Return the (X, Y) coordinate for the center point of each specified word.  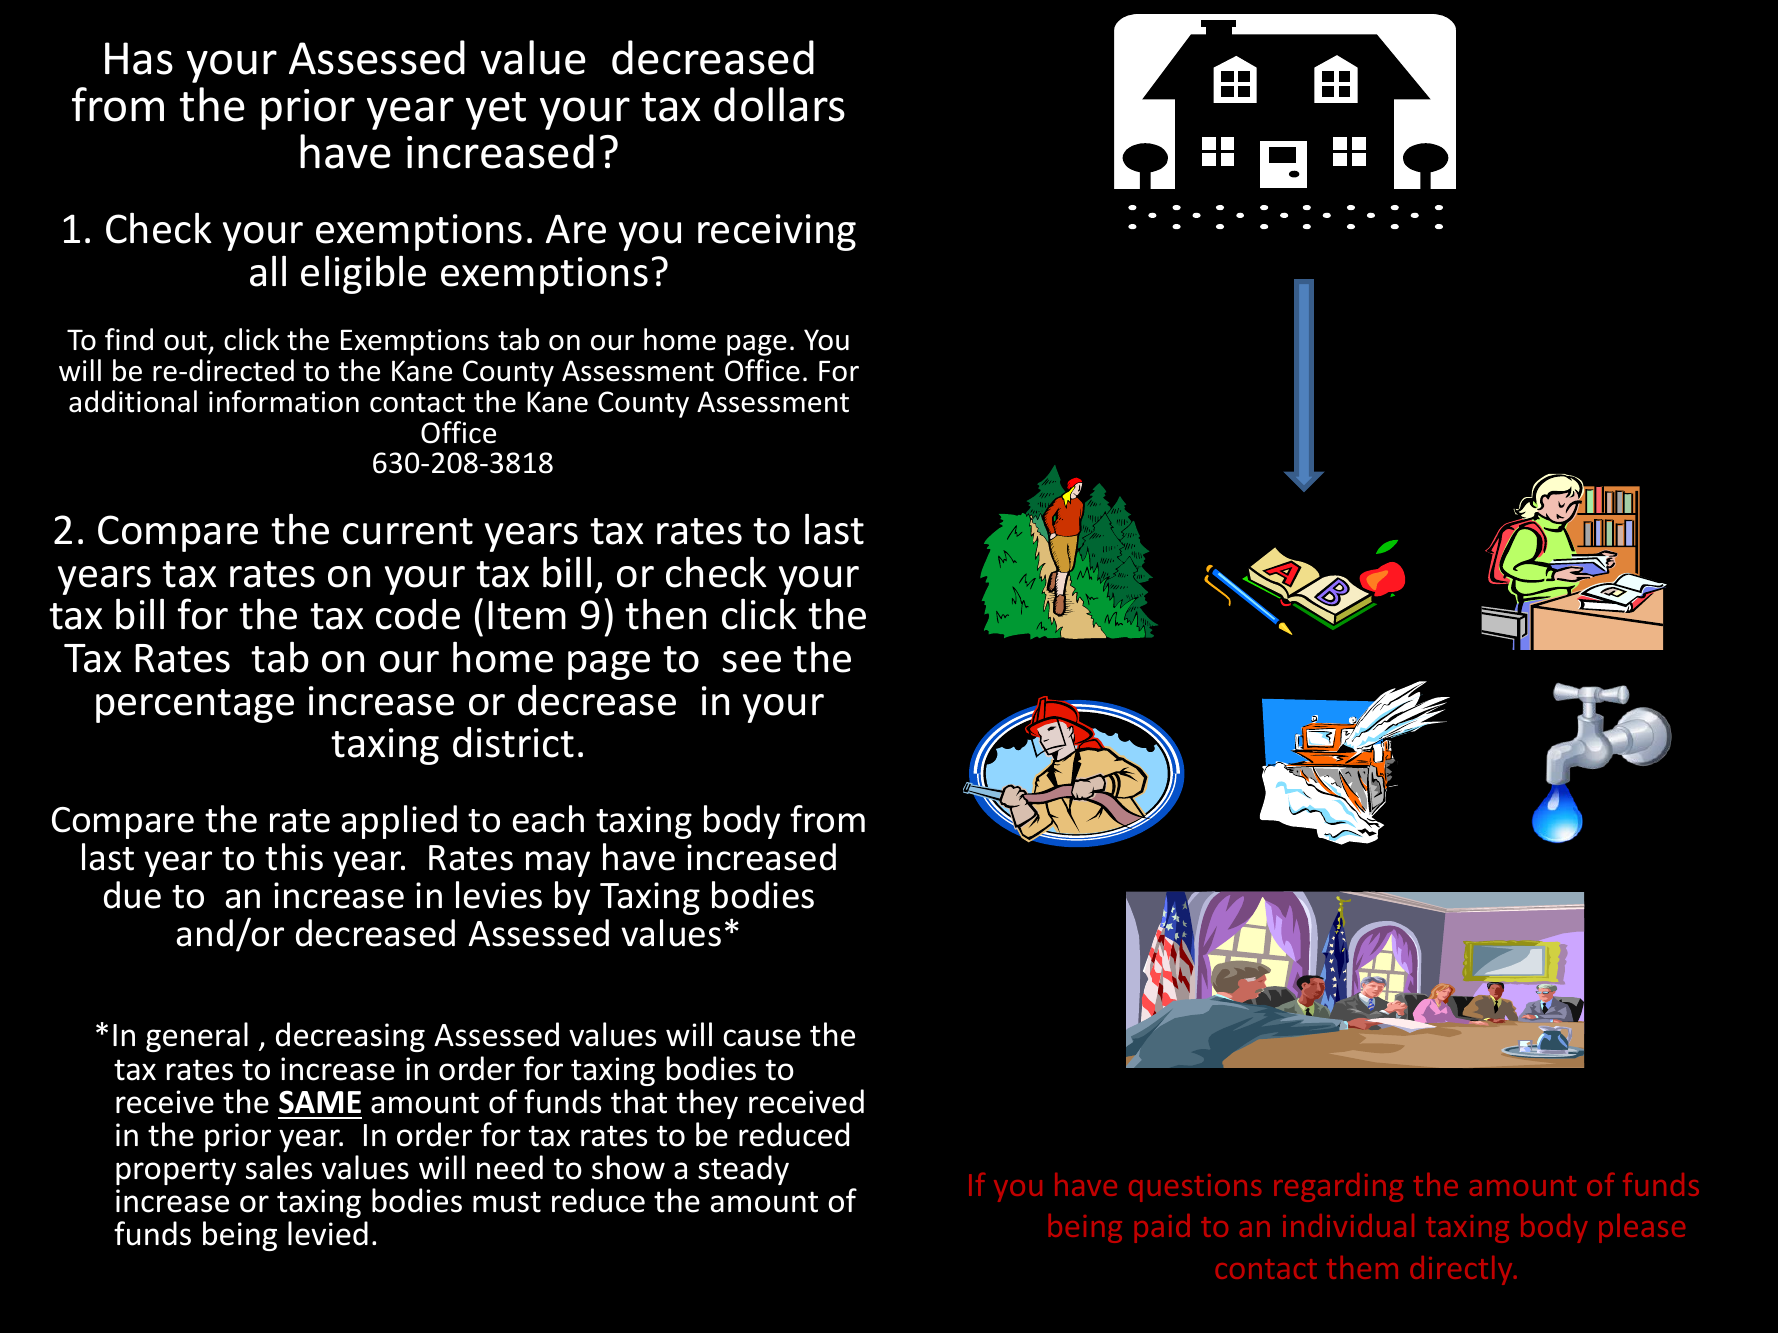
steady (743, 1170)
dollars (779, 104)
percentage (195, 706)
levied (328, 1233)
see (751, 662)
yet (496, 111)
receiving (777, 232)
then (665, 614)
